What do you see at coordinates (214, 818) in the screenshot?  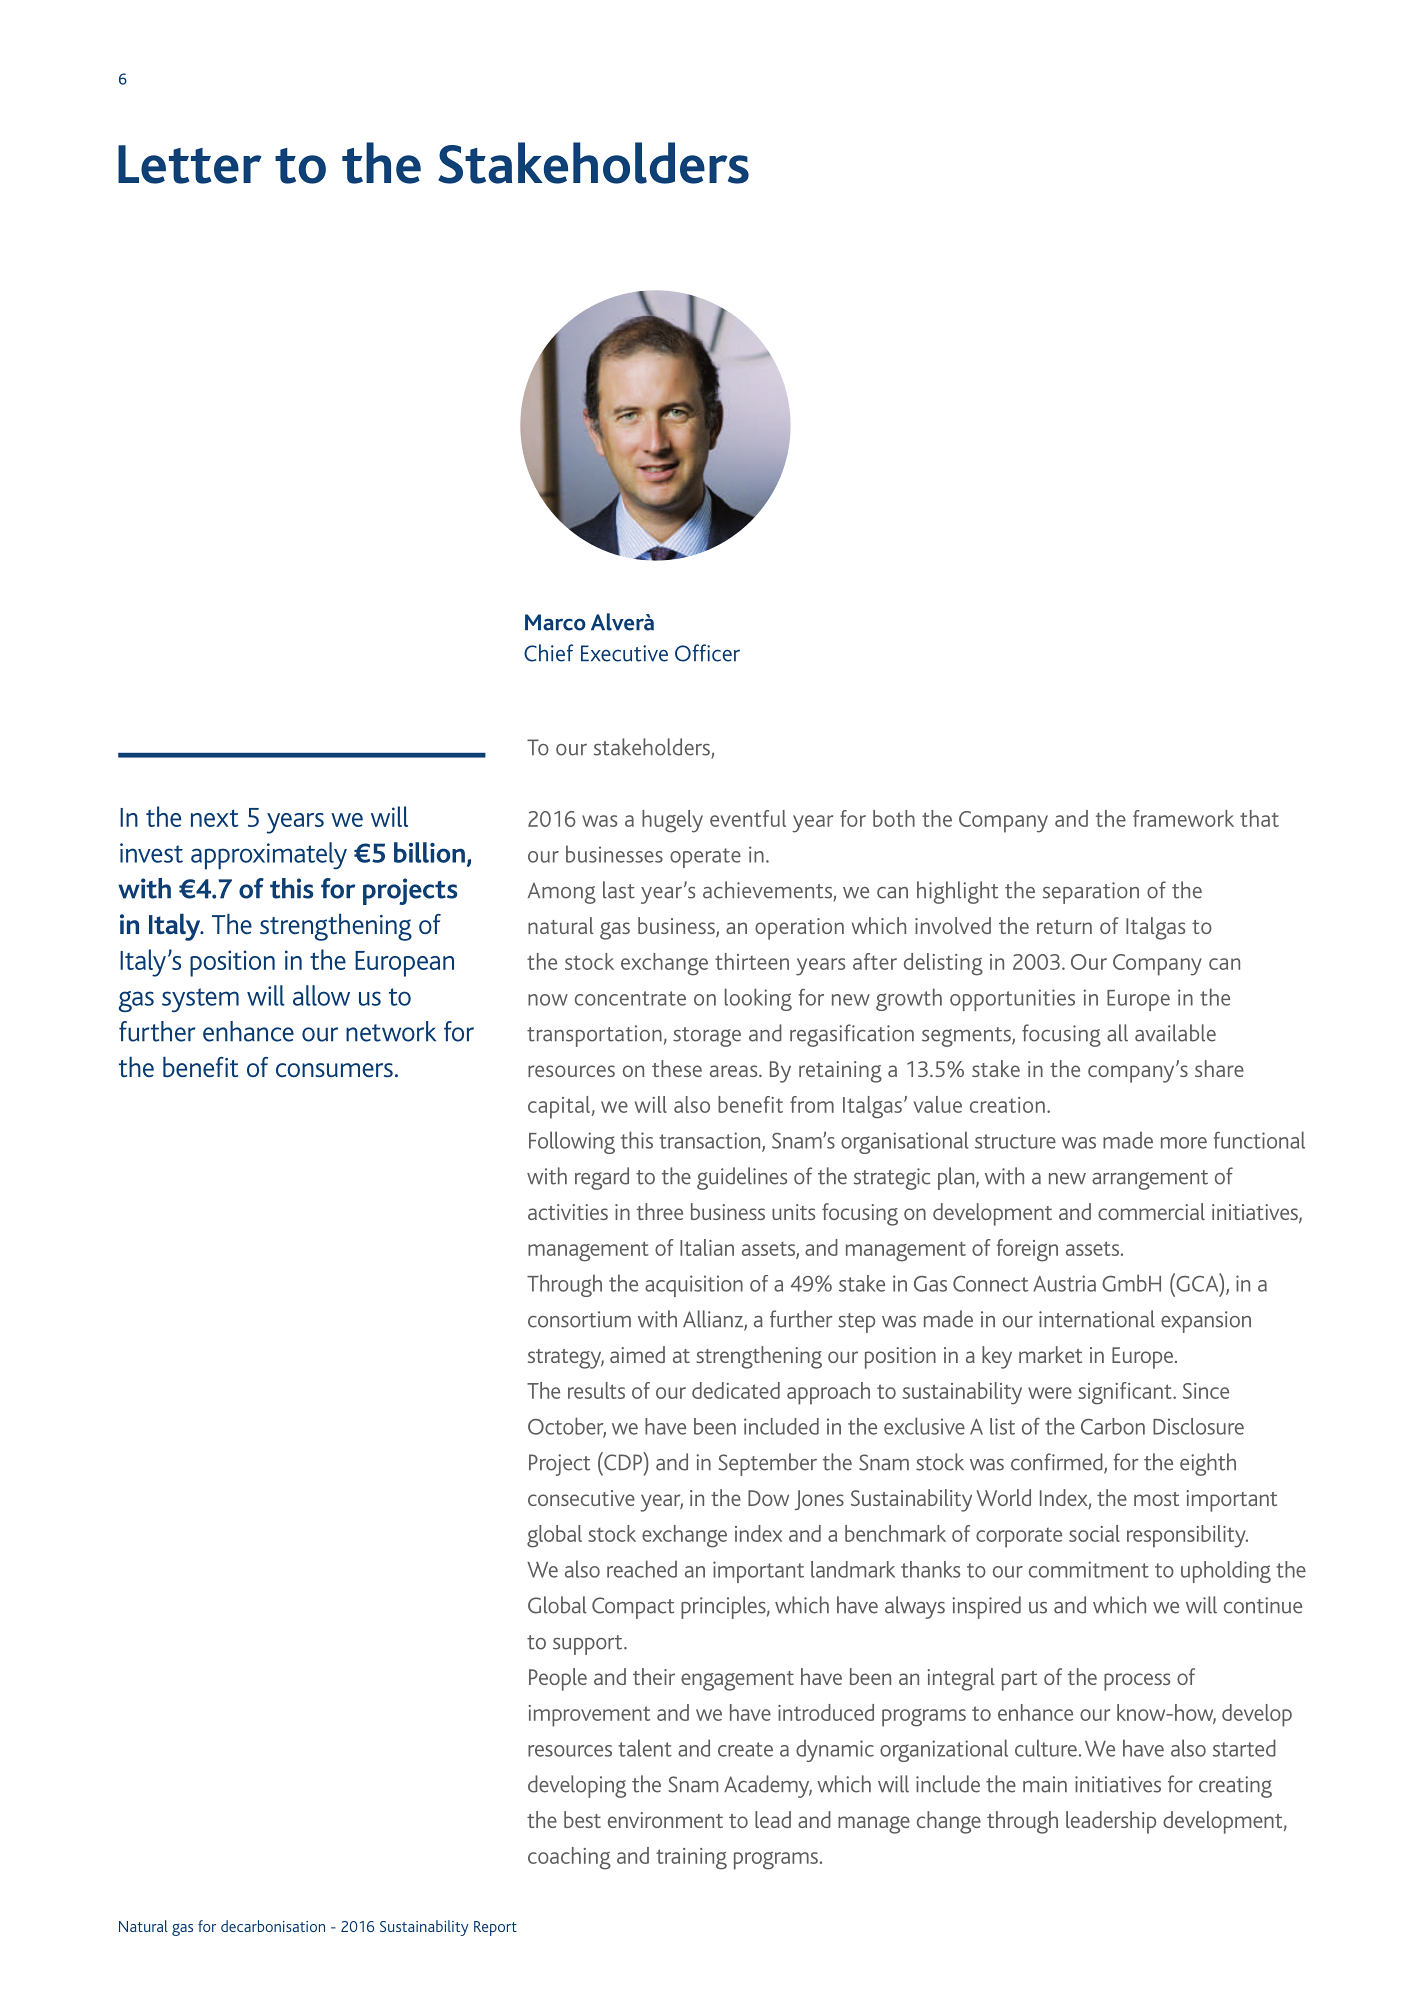 I see `next` at bounding box center [214, 818].
